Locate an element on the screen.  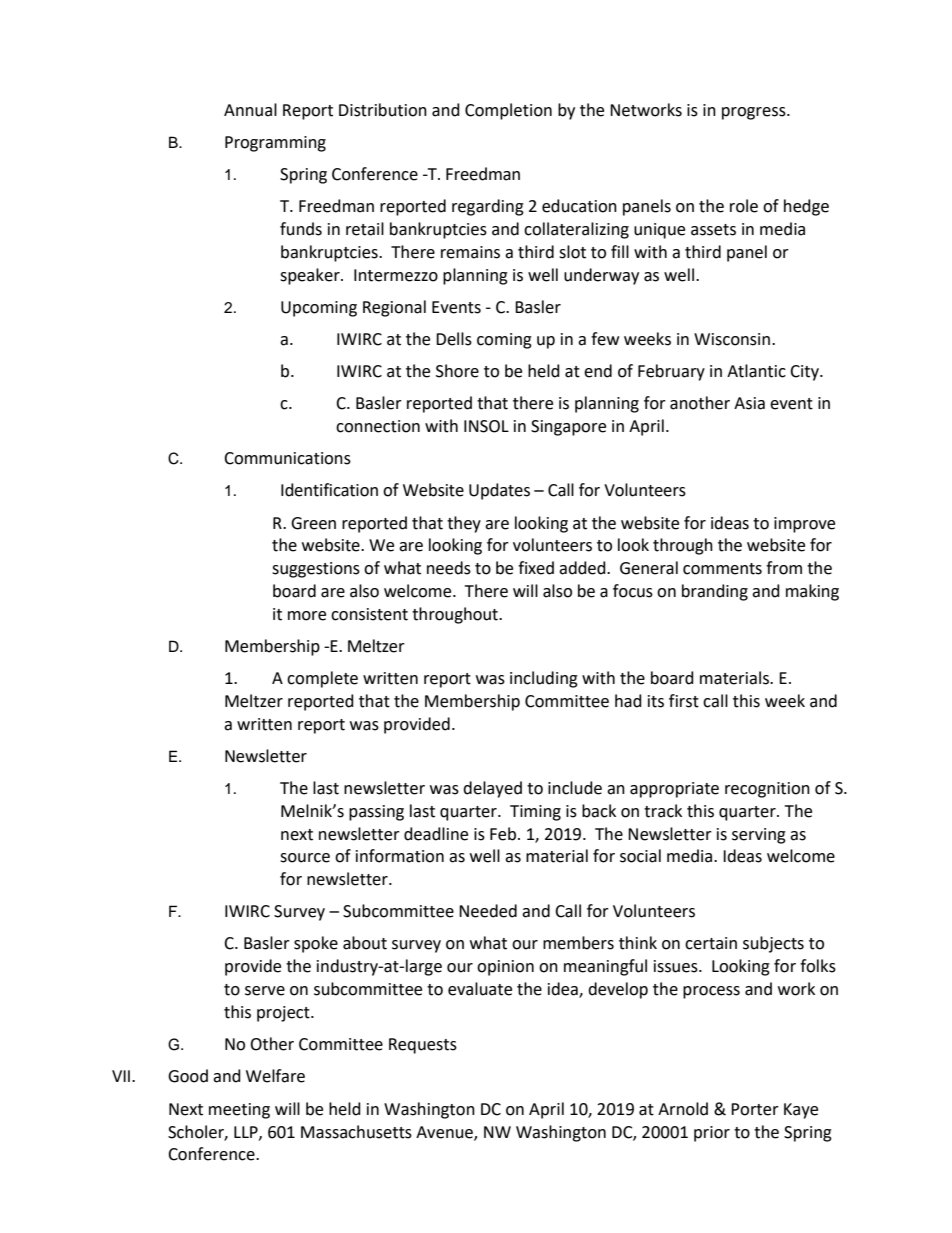
Porter is located at coordinates (755, 1109).
